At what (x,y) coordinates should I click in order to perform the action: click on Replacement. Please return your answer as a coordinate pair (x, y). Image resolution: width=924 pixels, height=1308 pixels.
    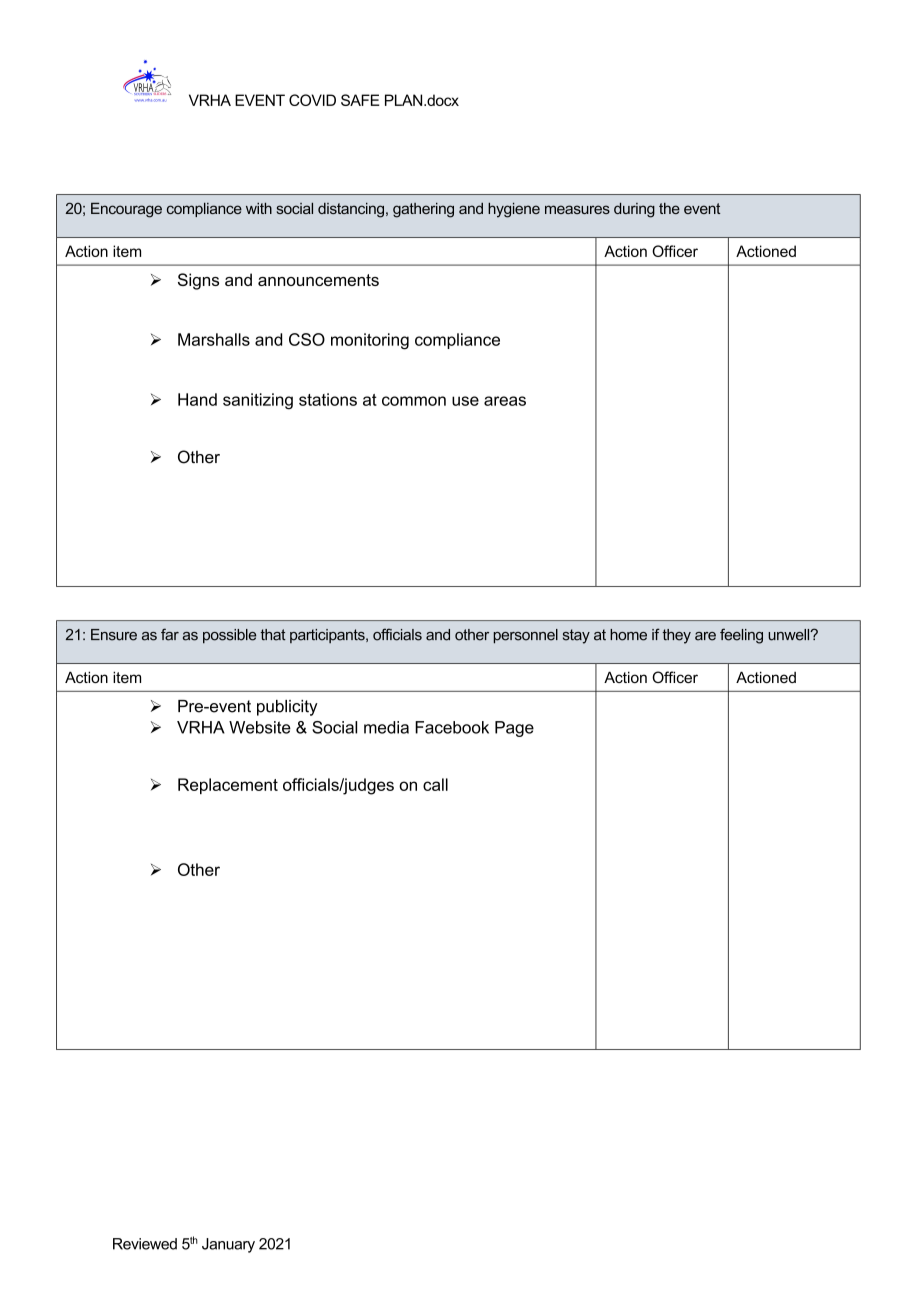
    Looking at the image, I should click on (228, 786).
